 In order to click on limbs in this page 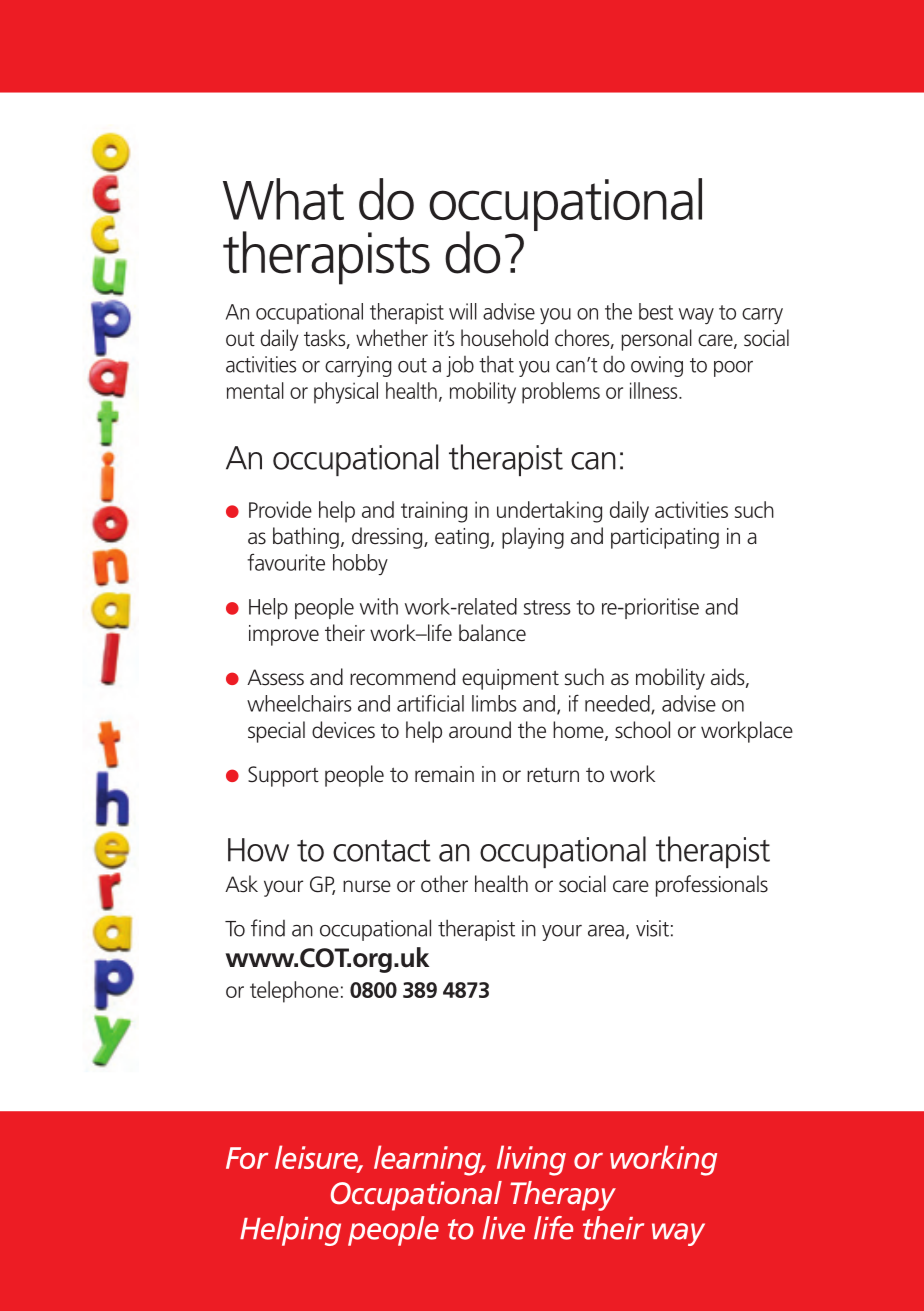, I will do `click(494, 703)`.
